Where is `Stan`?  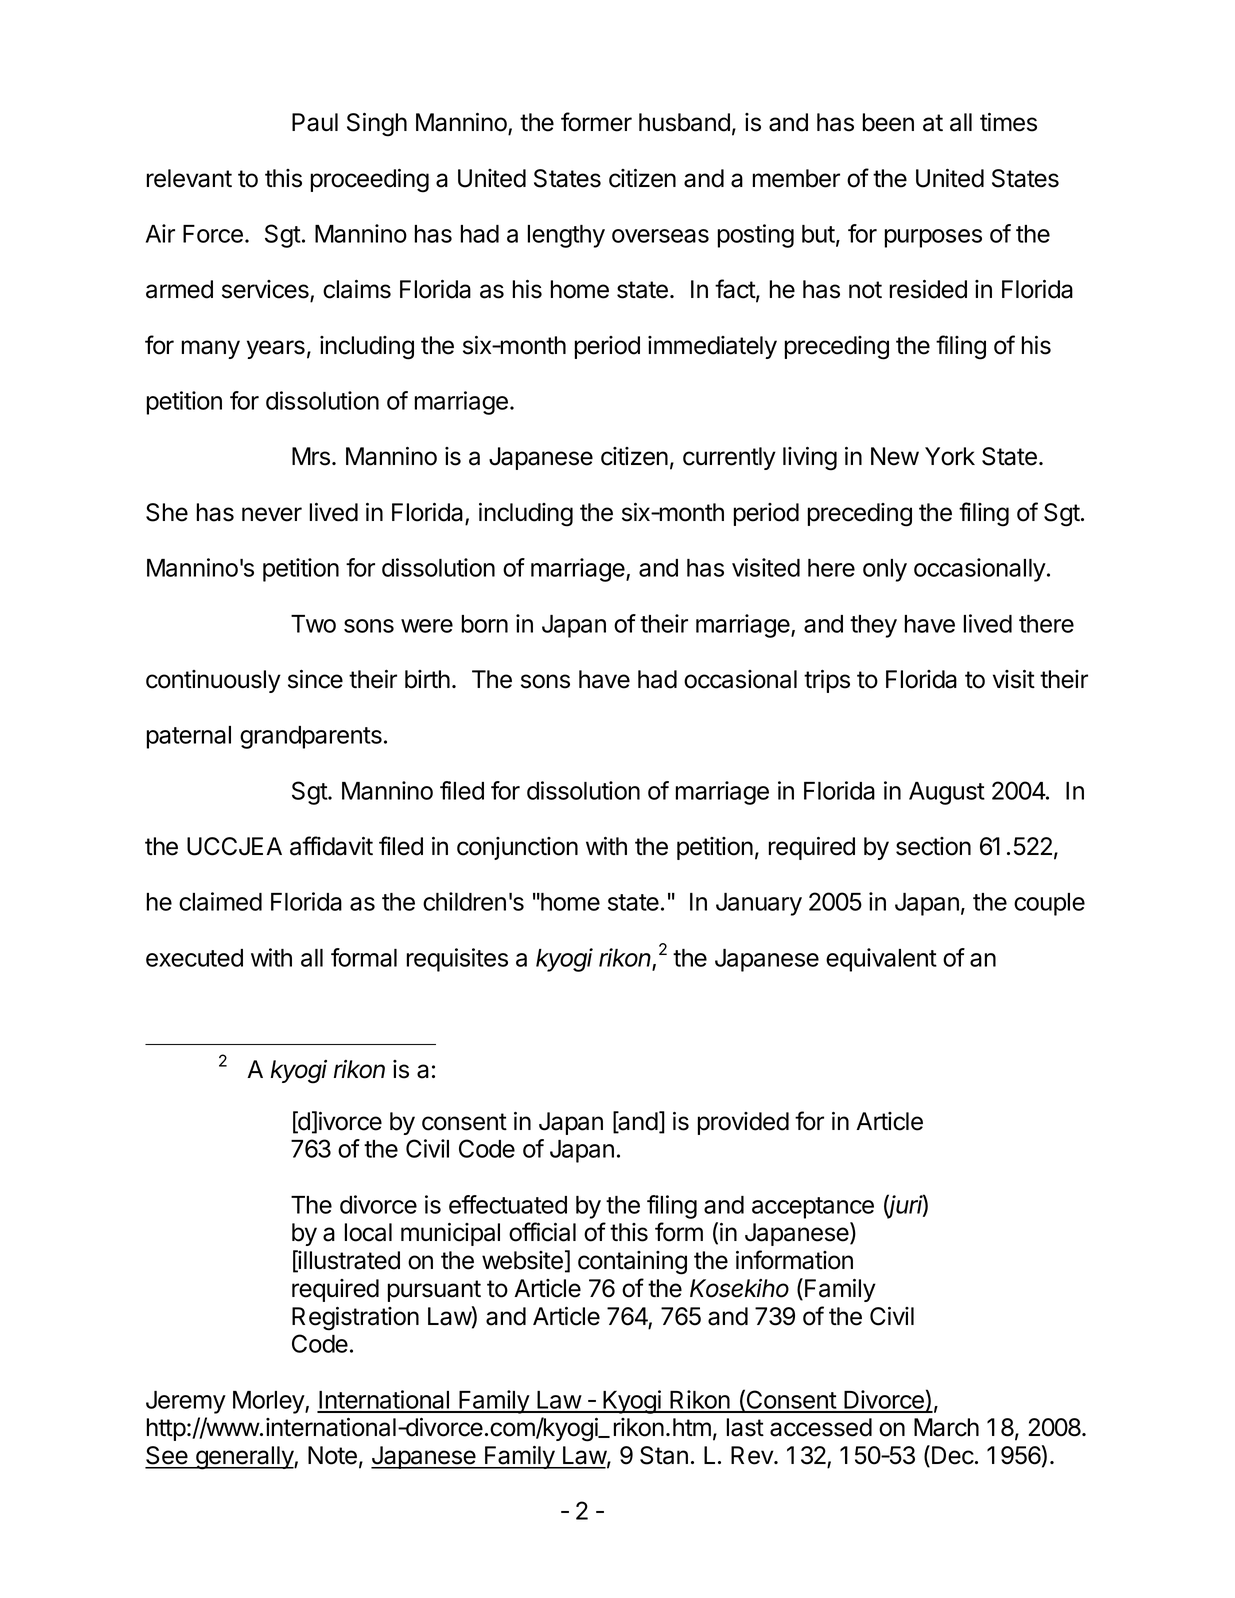 Stan is located at coordinates (664, 1455).
